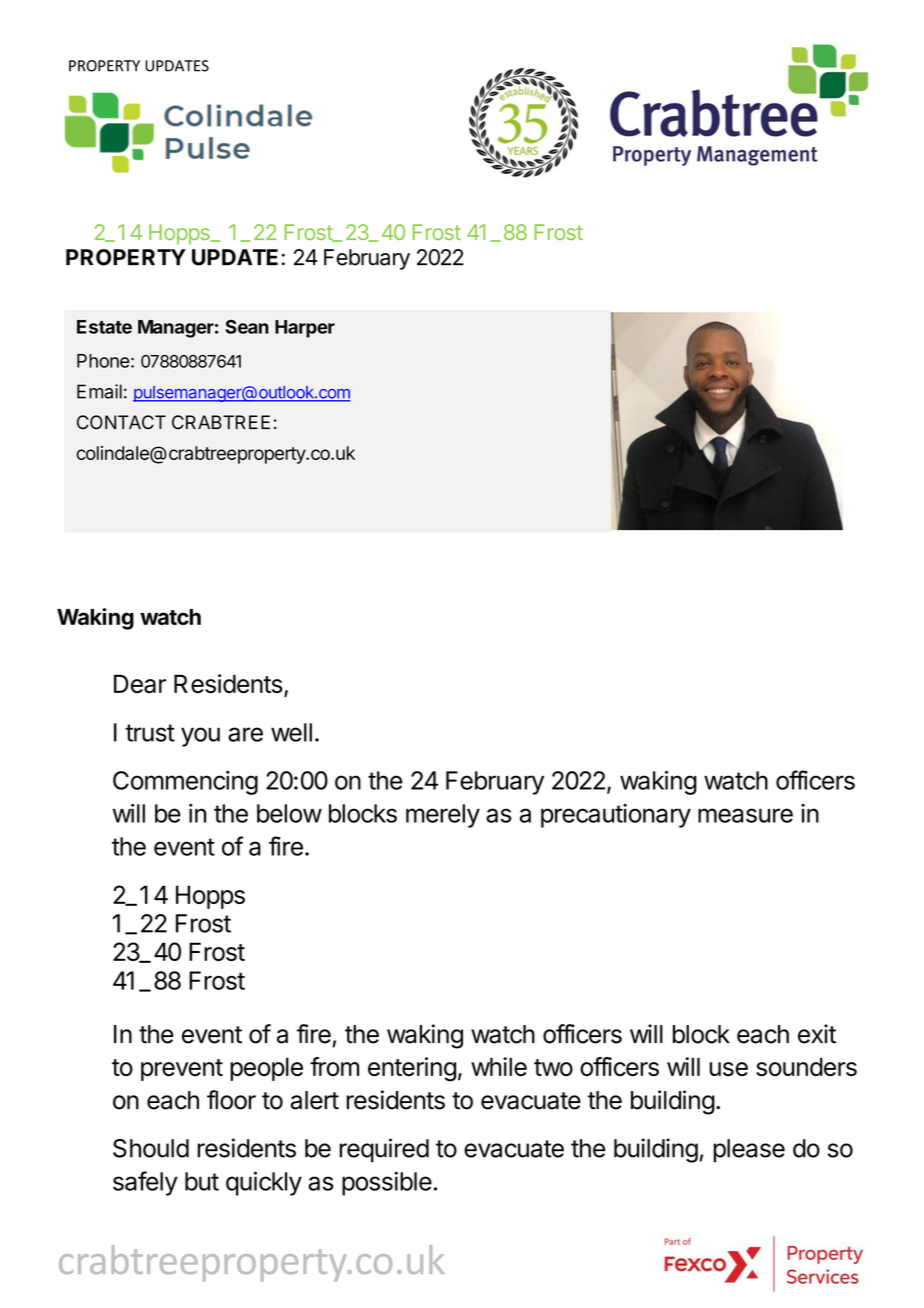 The width and height of the screenshot is (924, 1308). Describe the element at coordinates (121, 422) in the screenshot. I see `CONTACT` at that location.
